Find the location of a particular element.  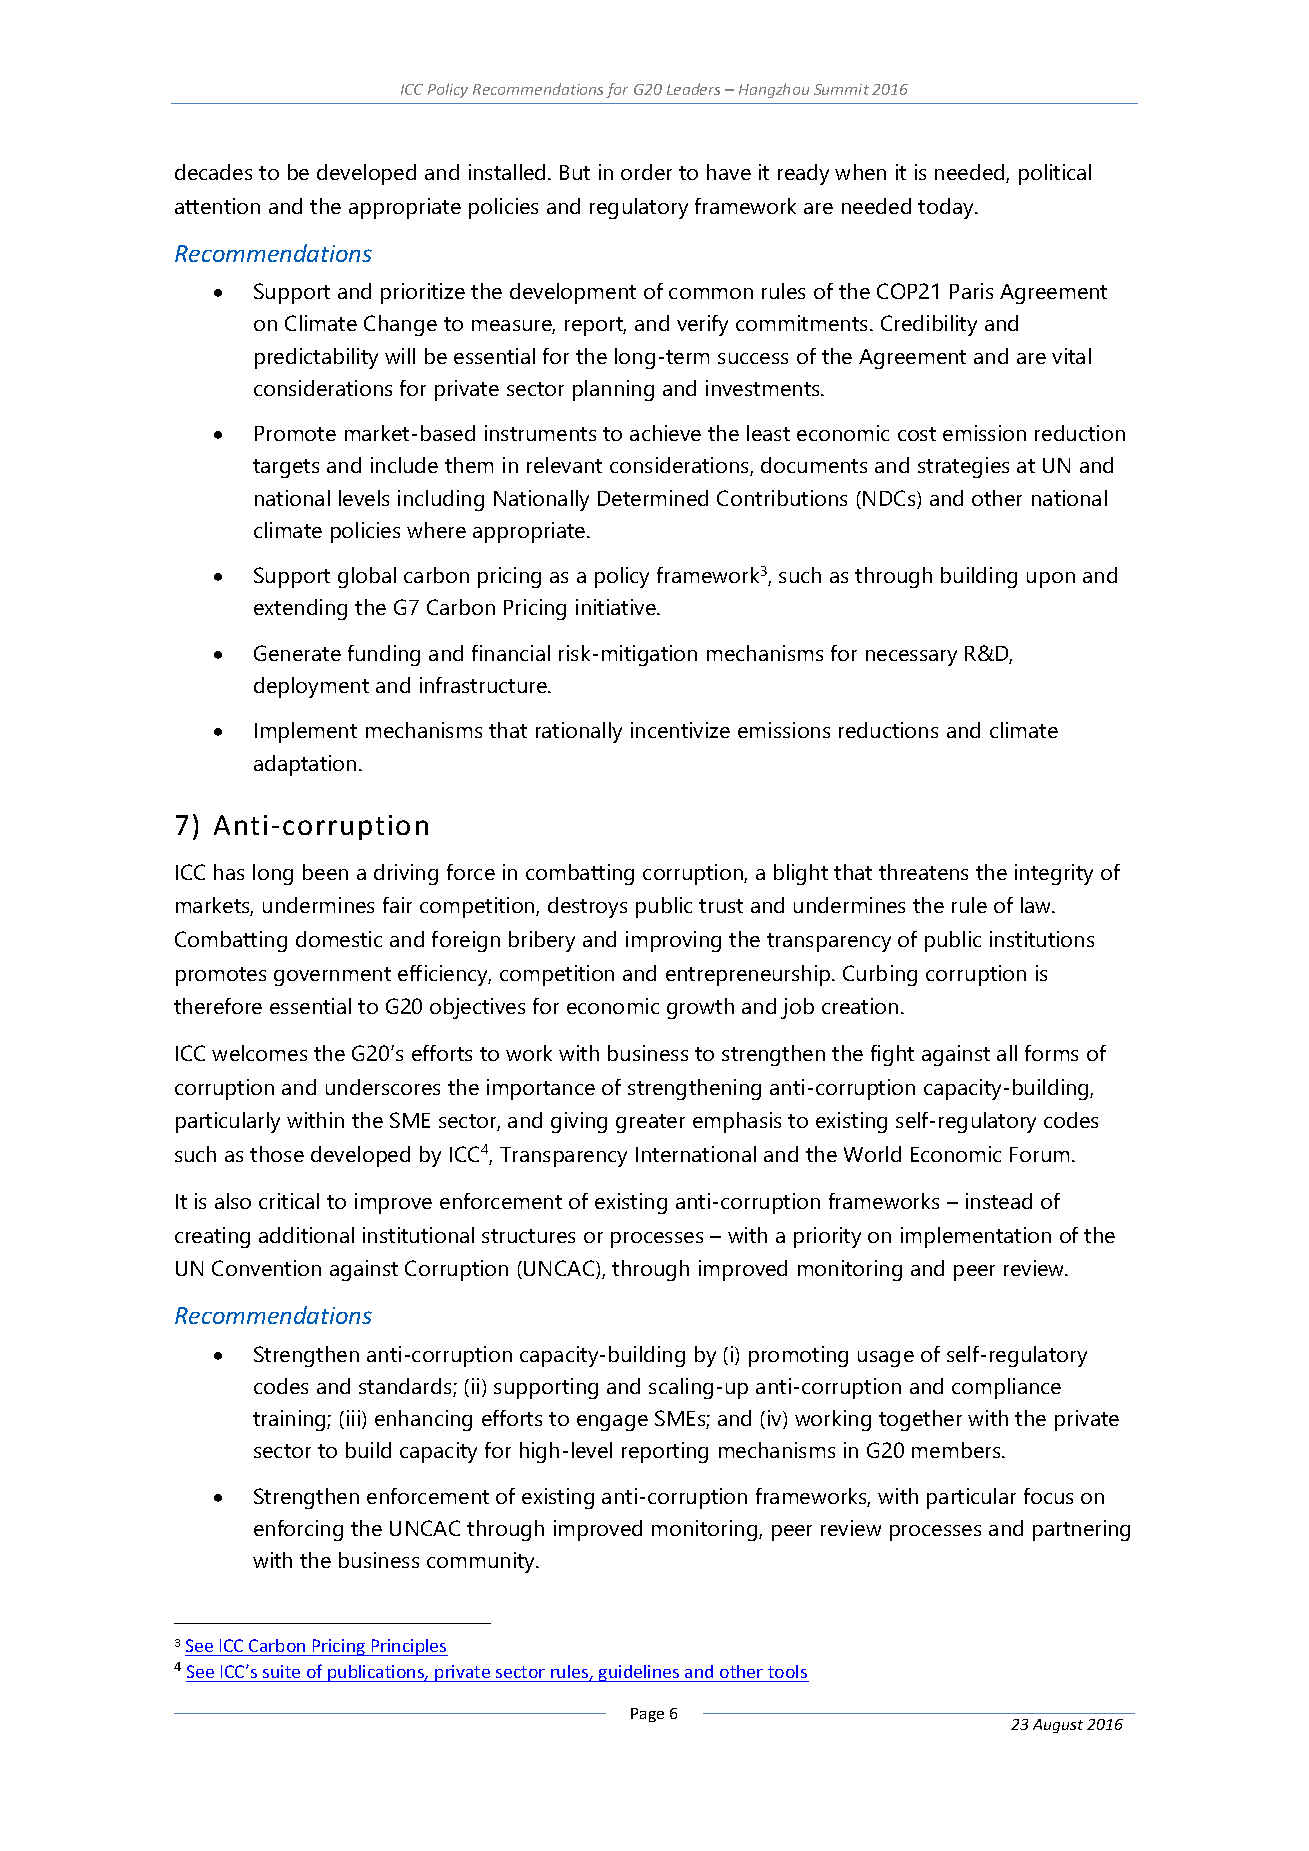

strategies is located at coordinates (963, 467).
